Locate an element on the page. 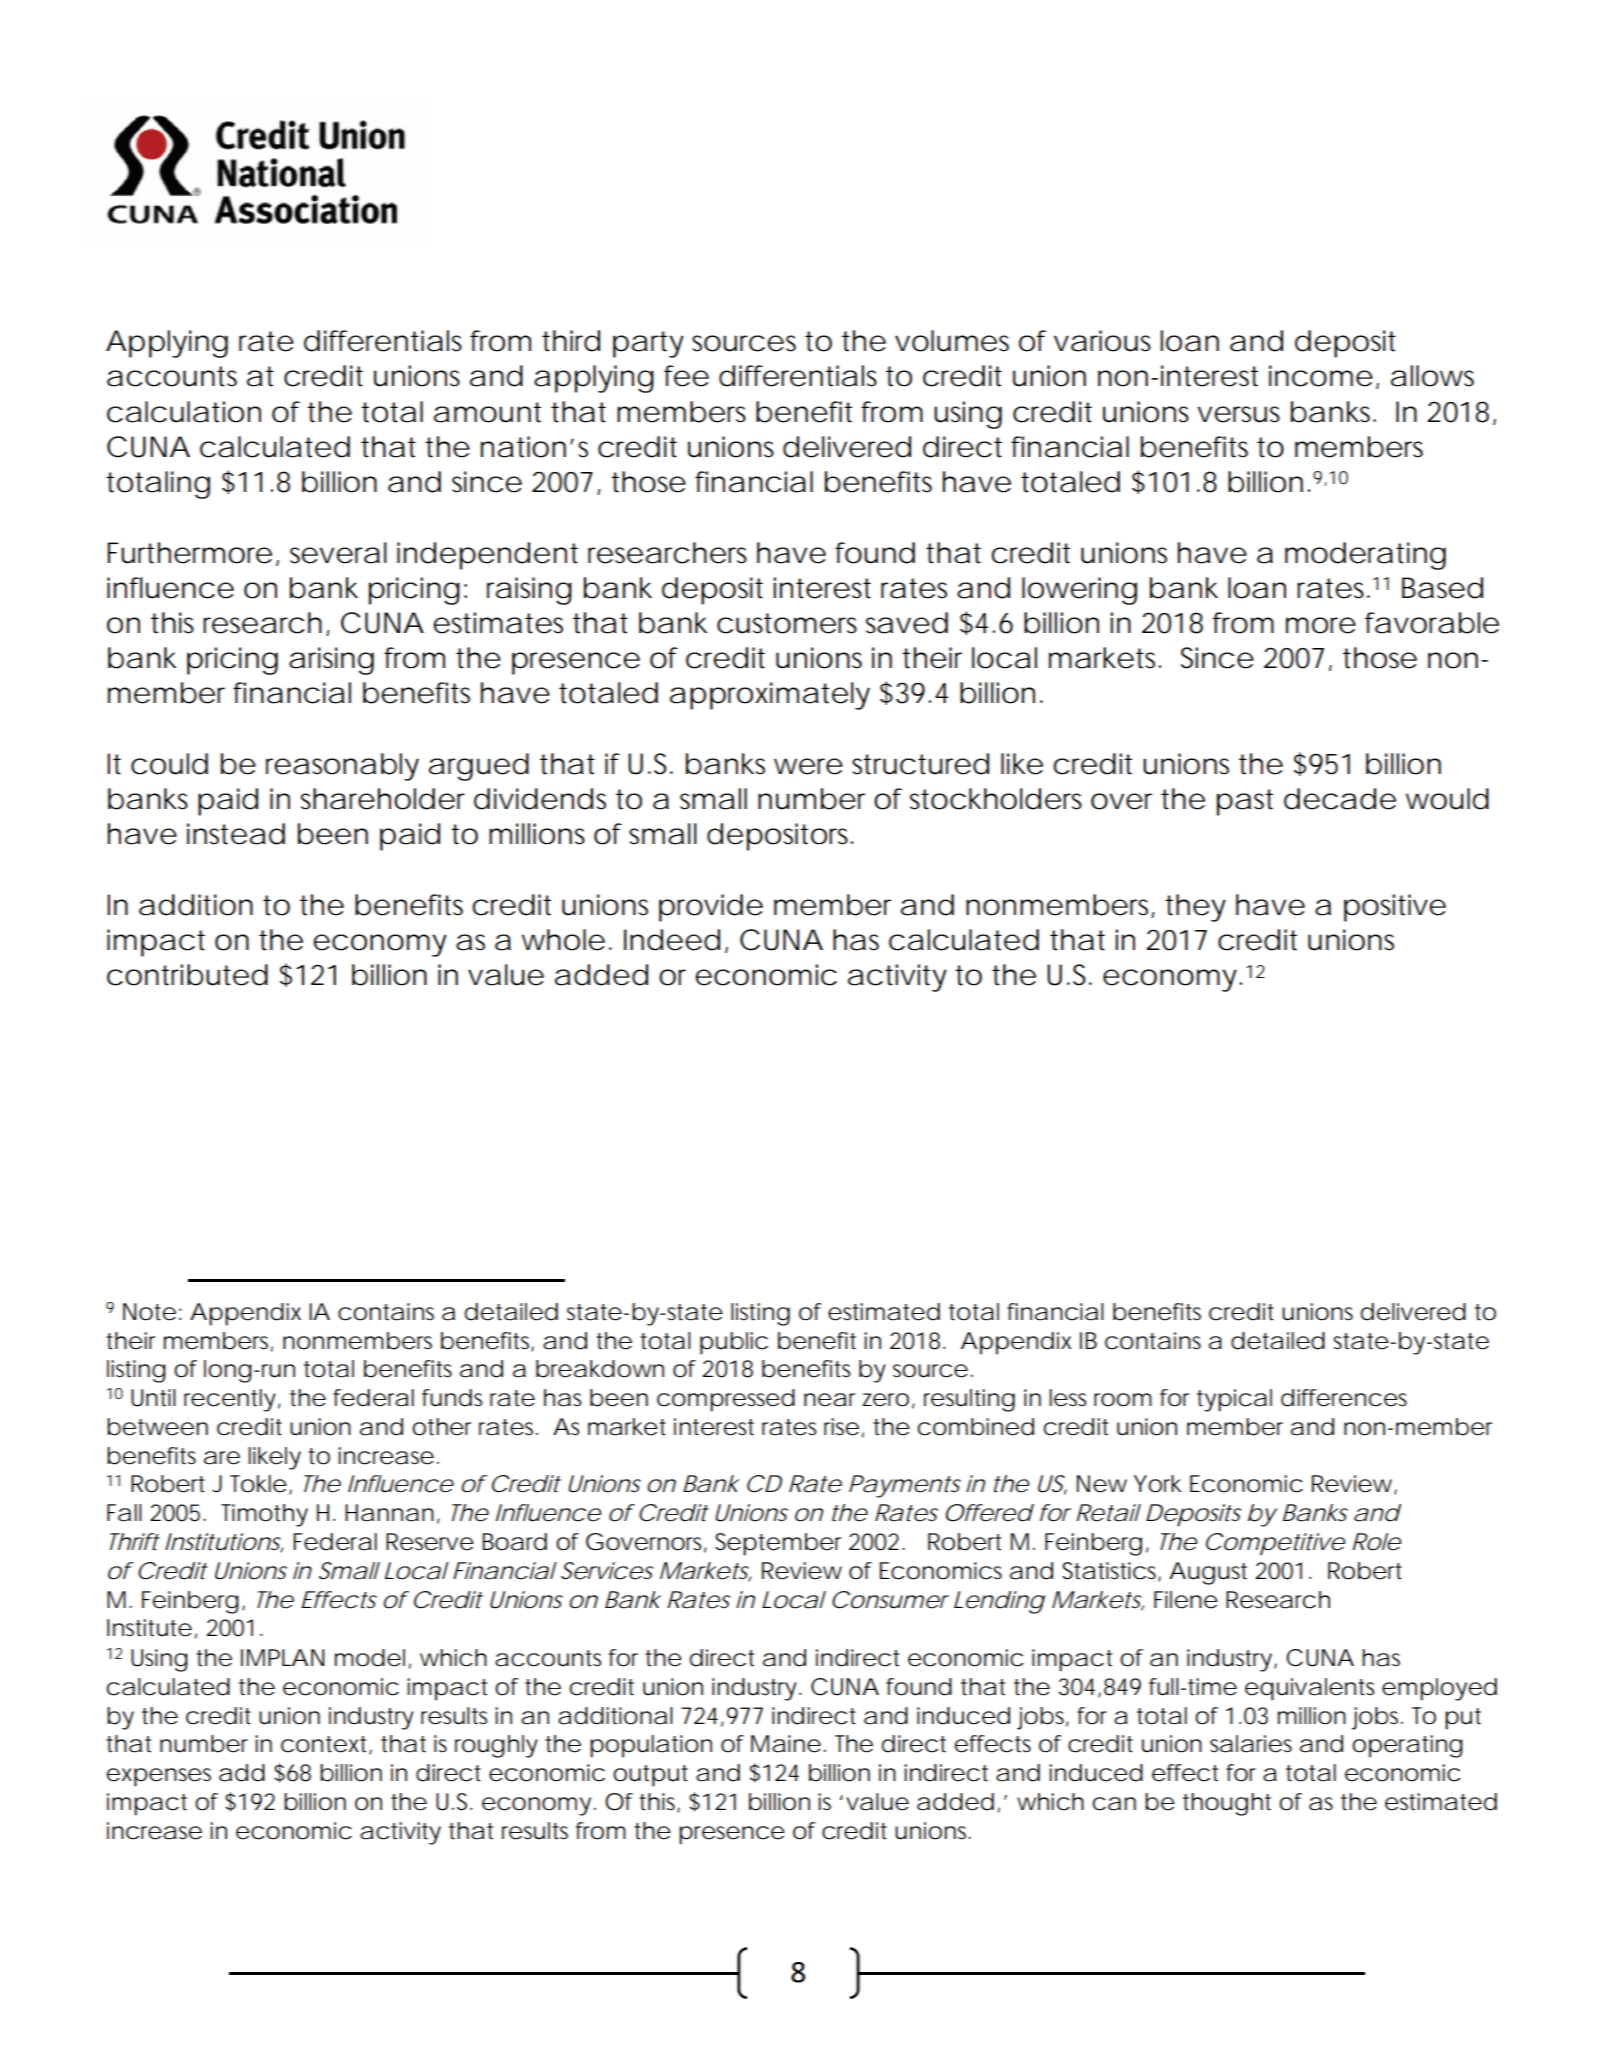  public is located at coordinates (734, 1343).
